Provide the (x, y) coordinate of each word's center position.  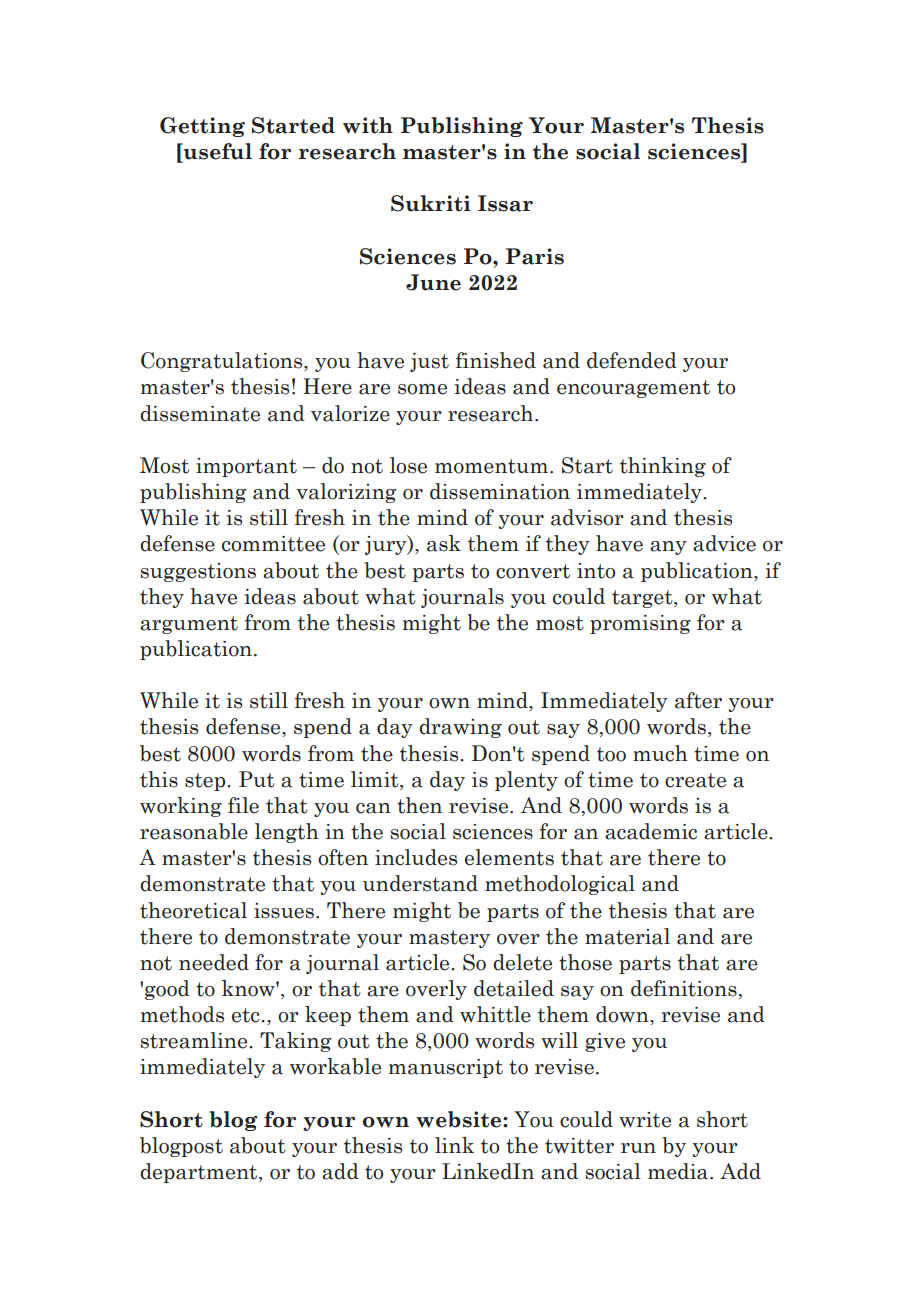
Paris (535, 256)
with (368, 125)
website (460, 1119)
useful (217, 152)
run (638, 1148)
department (200, 1173)
